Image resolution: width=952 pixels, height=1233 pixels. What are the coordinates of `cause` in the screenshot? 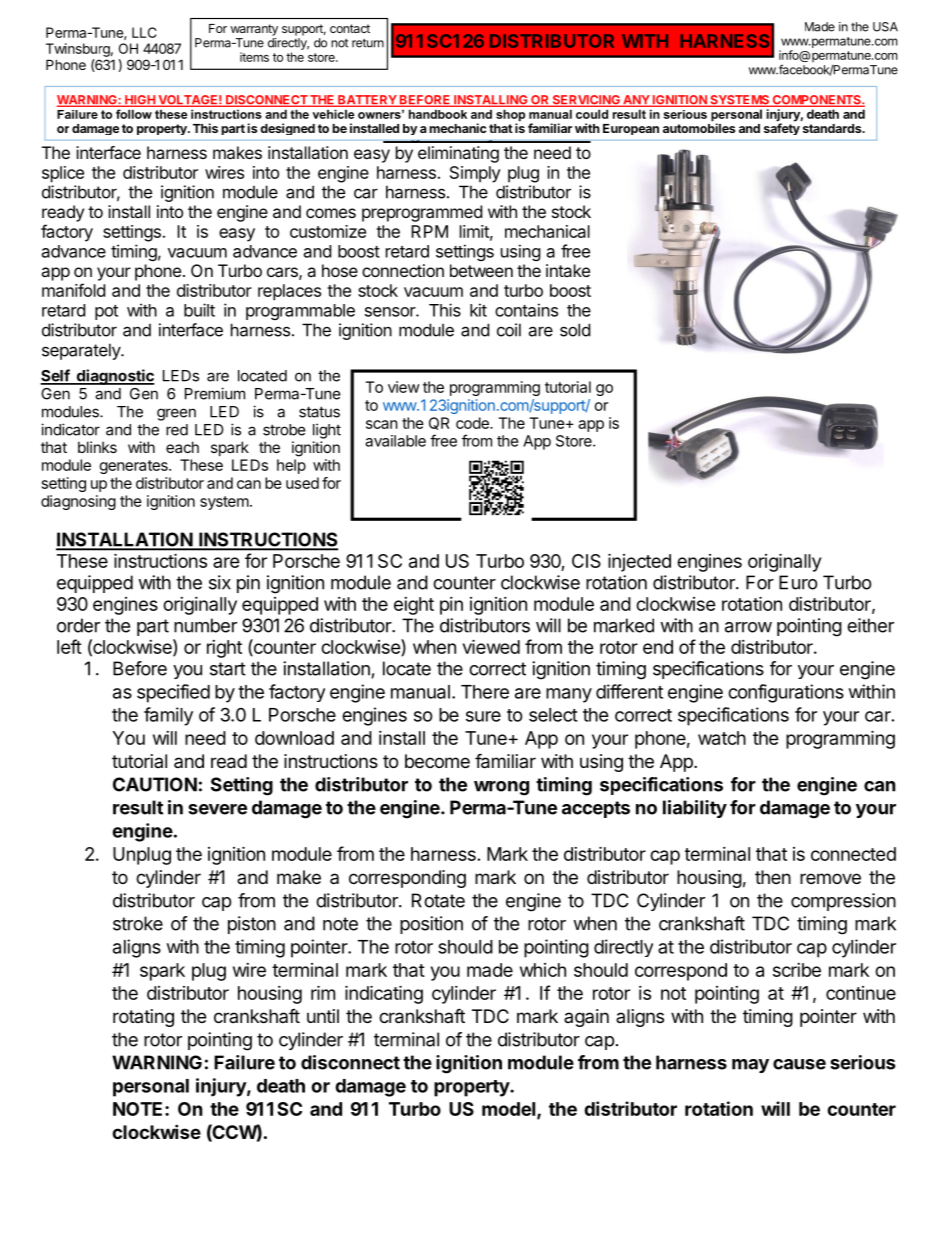 It's located at (799, 1064).
